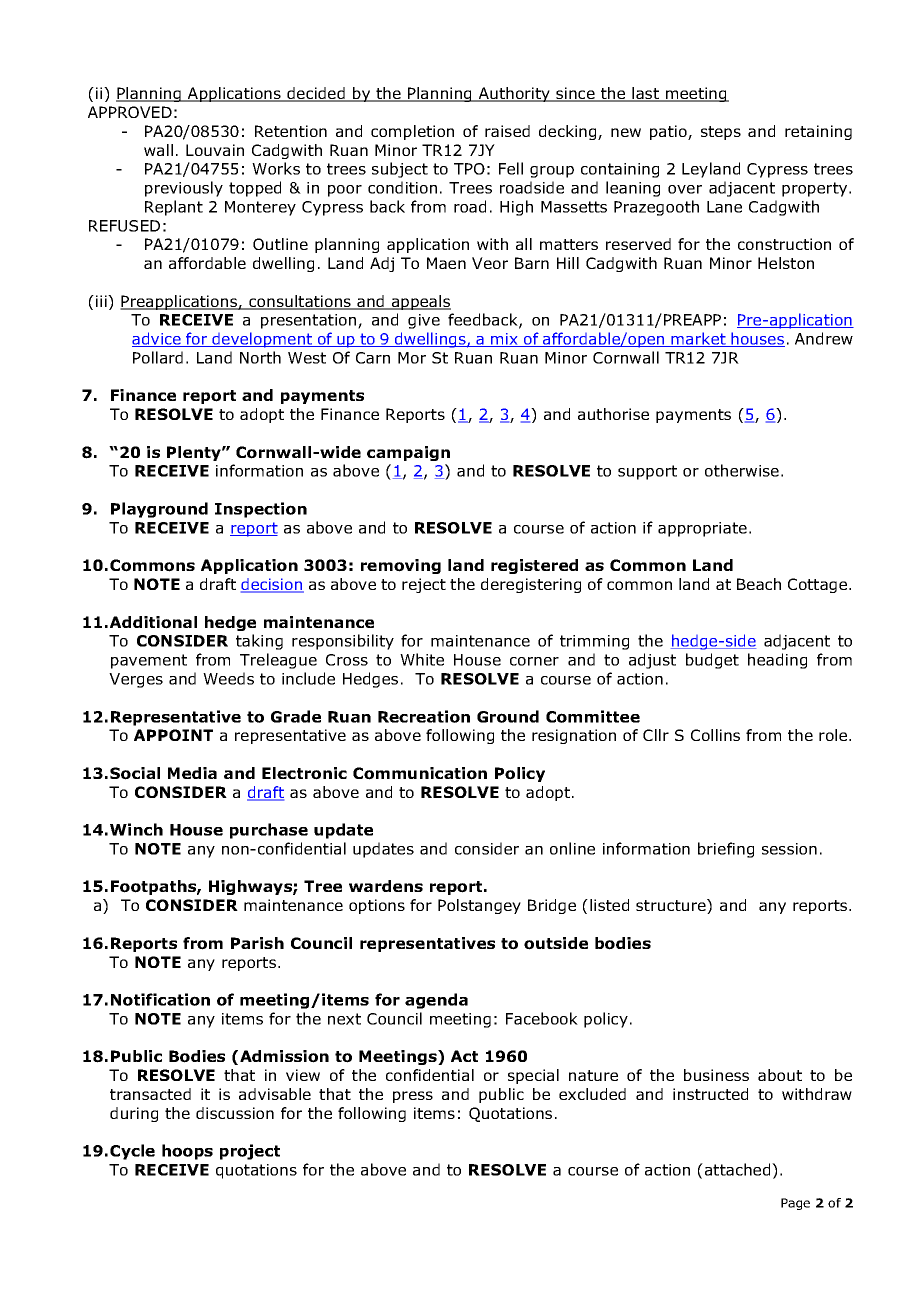 The width and height of the image is (924, 1308). I want to click on hoops, so click(187, 1152).
